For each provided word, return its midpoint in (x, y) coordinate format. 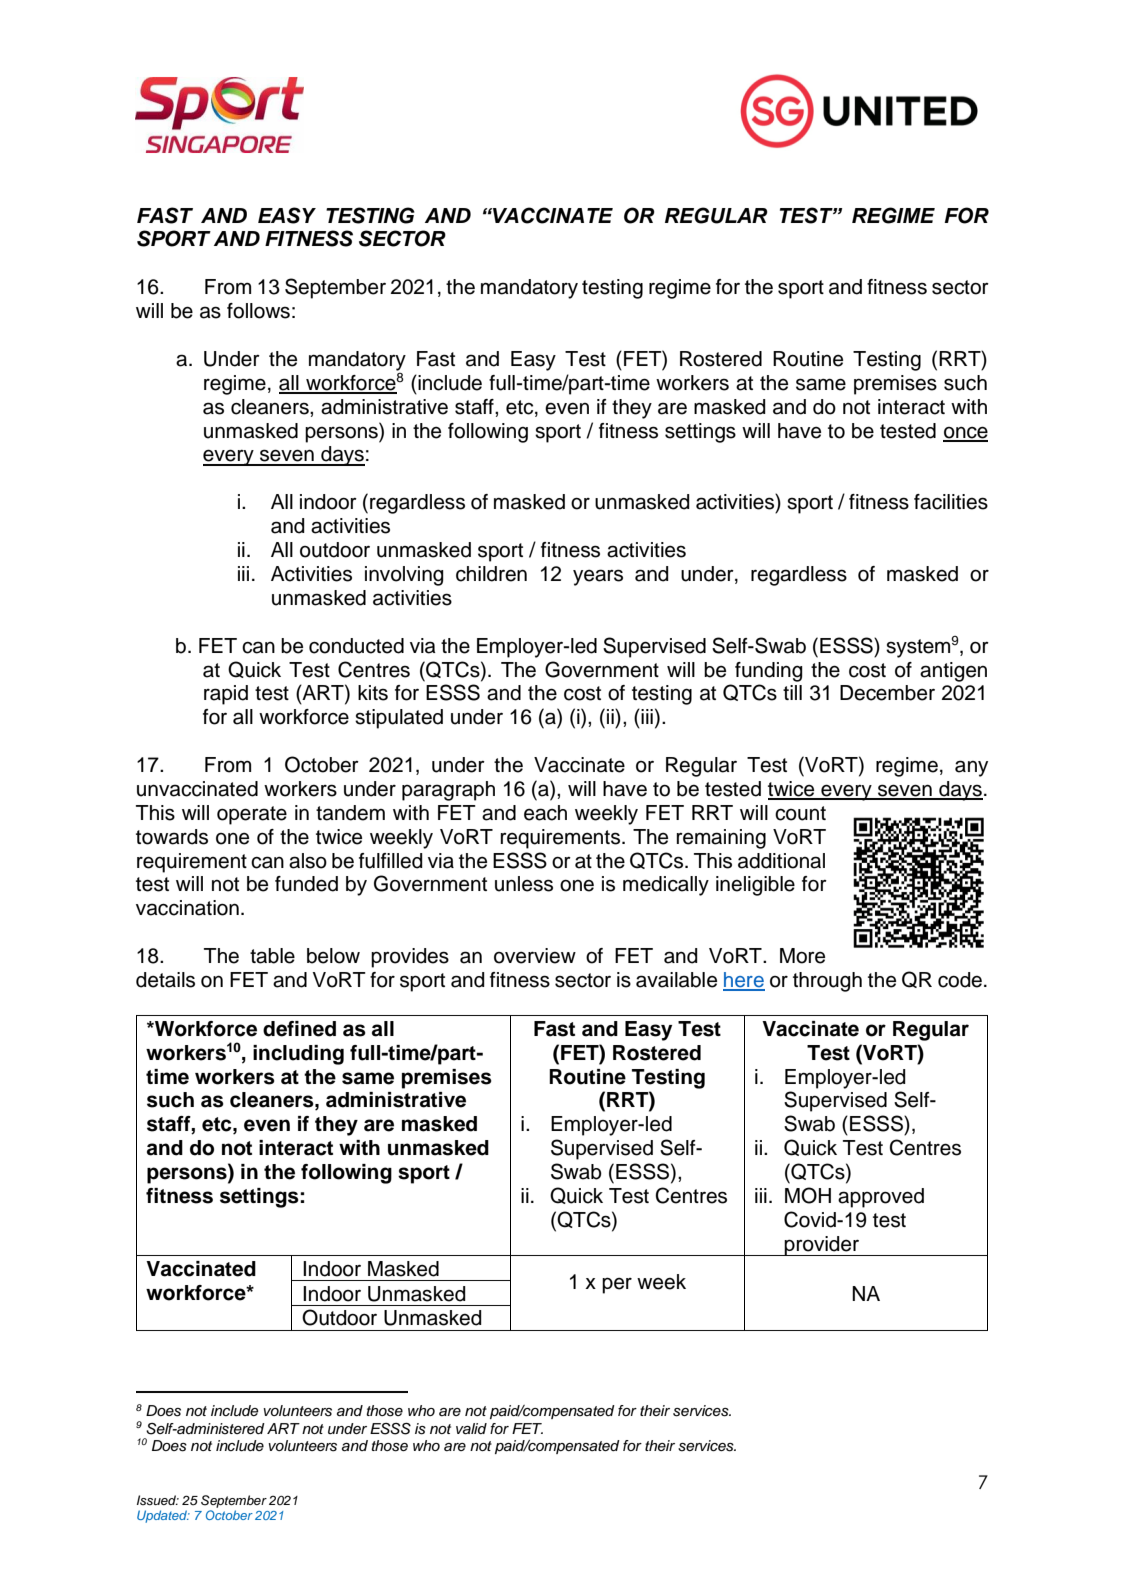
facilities (951, 502)
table (272, 956)
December (887, 693)
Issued (158, 1500)
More (802, 956)
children (491, 574)
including (298, 1055)
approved (881, 1198)
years (598, 577)
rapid (226, 695)
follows (258, 311)
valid (471, 1429)
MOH (808, 1195)
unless (524, 884)
